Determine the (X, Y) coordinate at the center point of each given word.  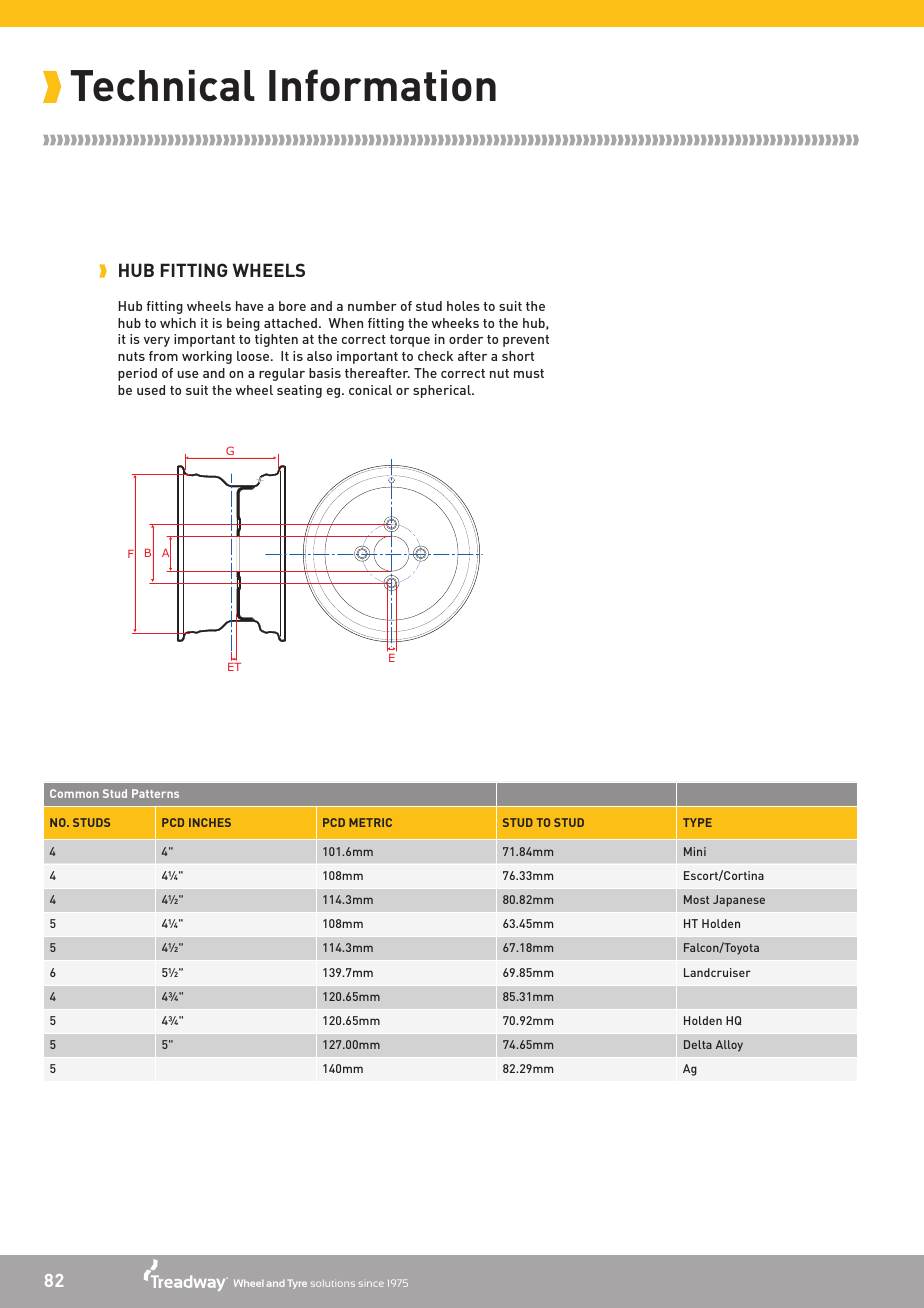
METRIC (370, 822)
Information (382, 85)
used (151, 390)
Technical (163, 86)
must (529, 373)
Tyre (297, 1284)
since (371, 1284)
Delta (698, 1044)
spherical (443, 391)
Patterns (155, 793)
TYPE (697, 822)
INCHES (210, 822)
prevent (526, 341)
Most (696, 899)
